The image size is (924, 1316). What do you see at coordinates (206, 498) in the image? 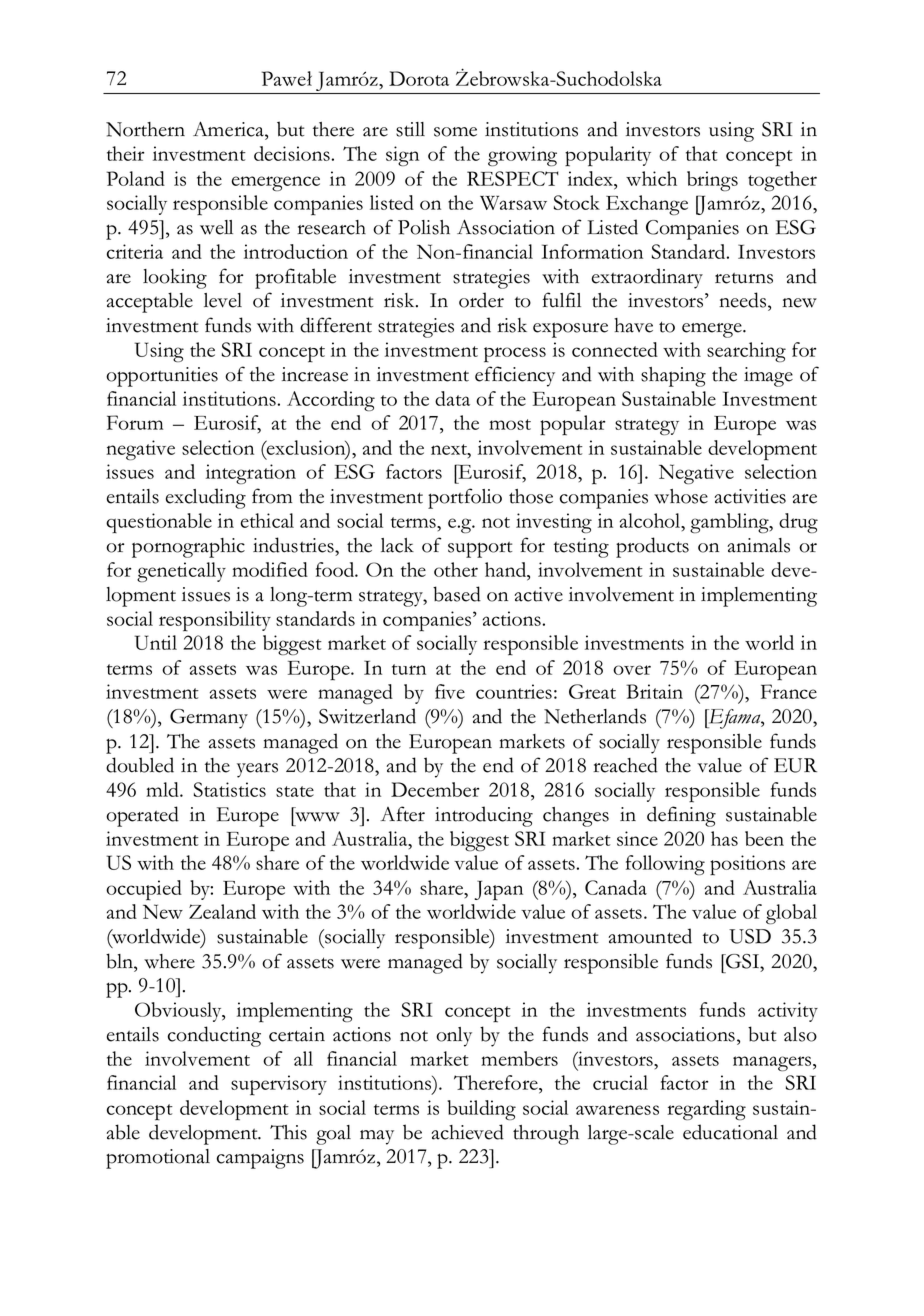
I see `excluding` at bounding box center [206, 498].
